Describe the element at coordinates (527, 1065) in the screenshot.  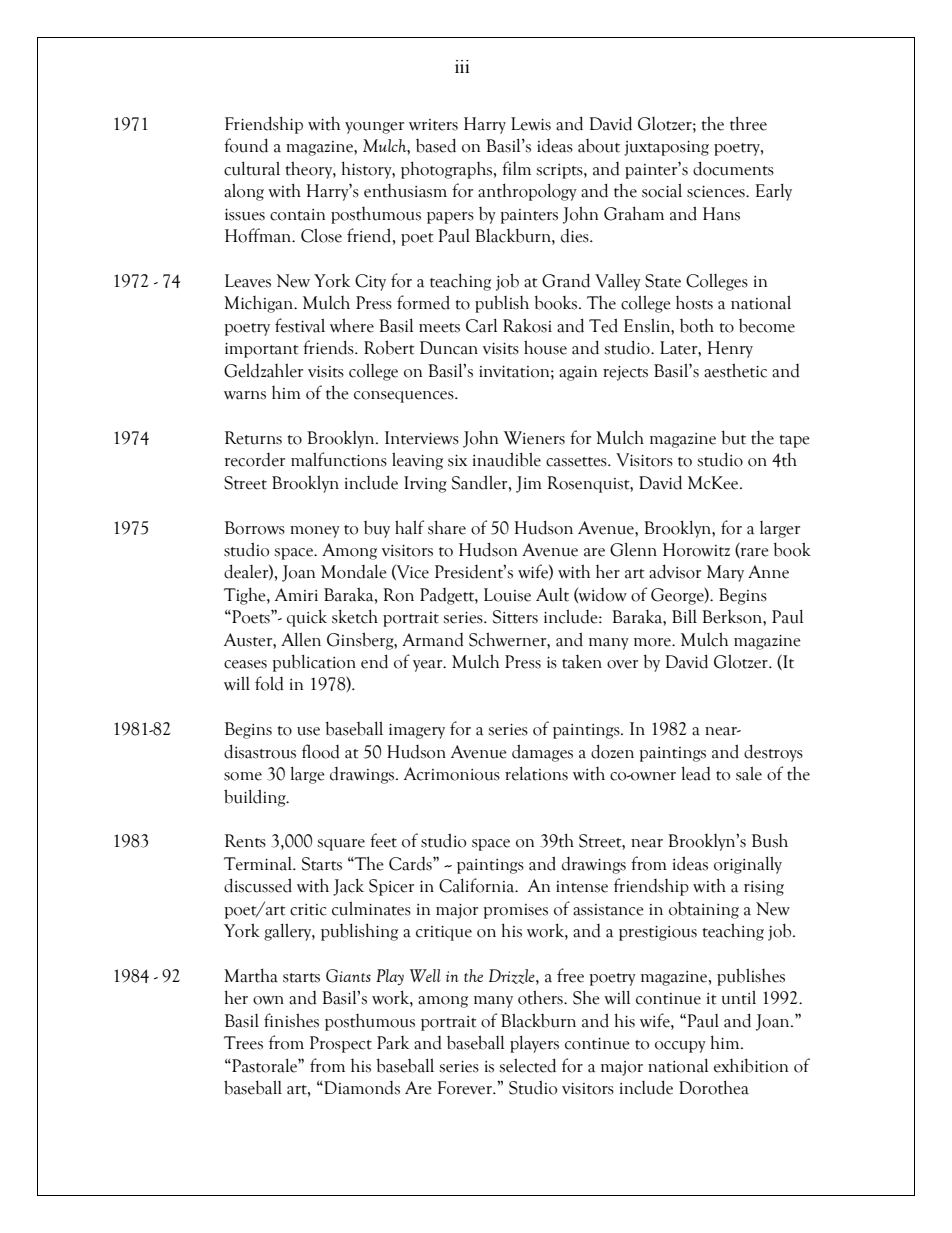
I see `selected` at that location.
